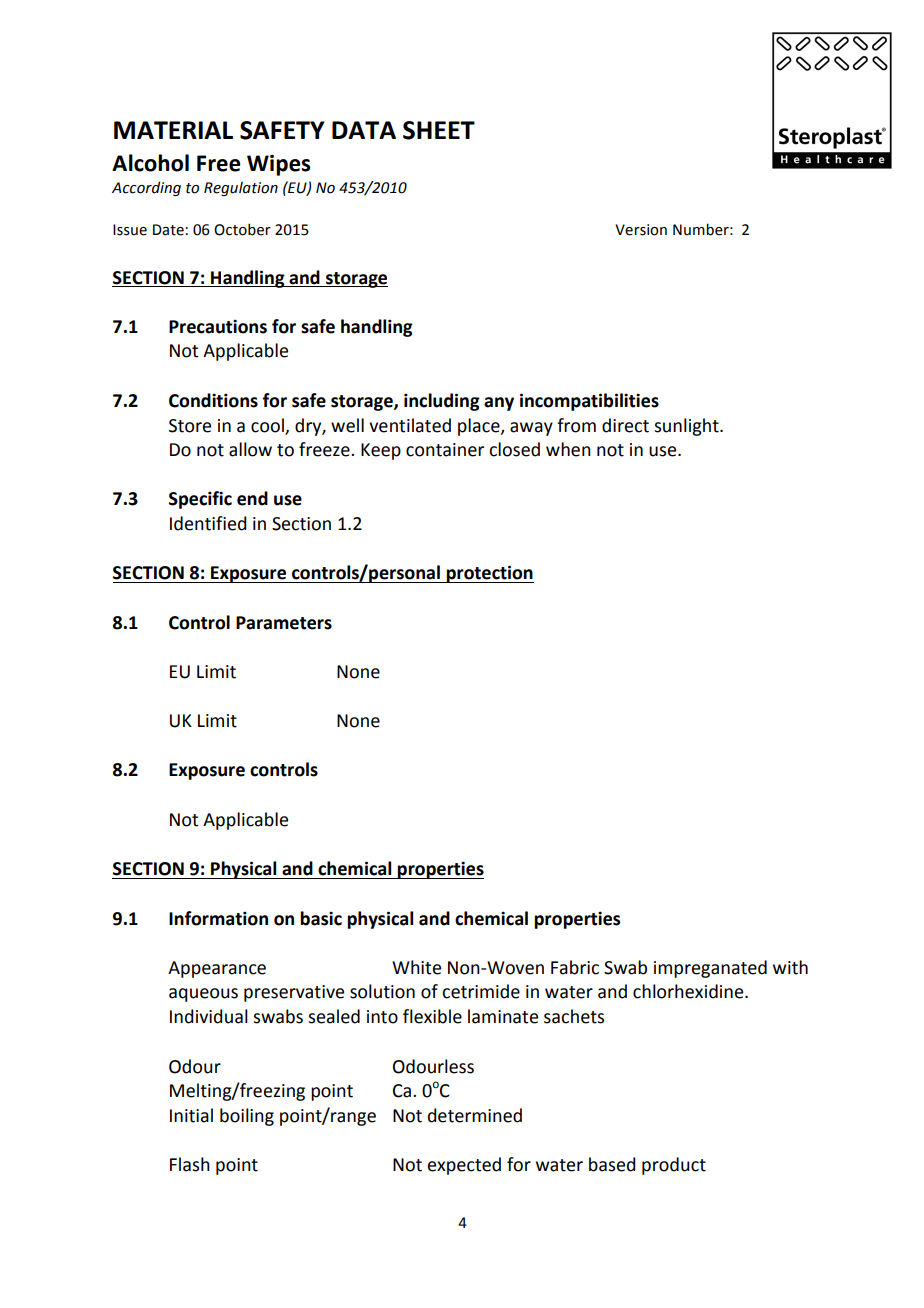 The width and height of the image is (924, 1308). I want to click on product, so click(674, 1166).
